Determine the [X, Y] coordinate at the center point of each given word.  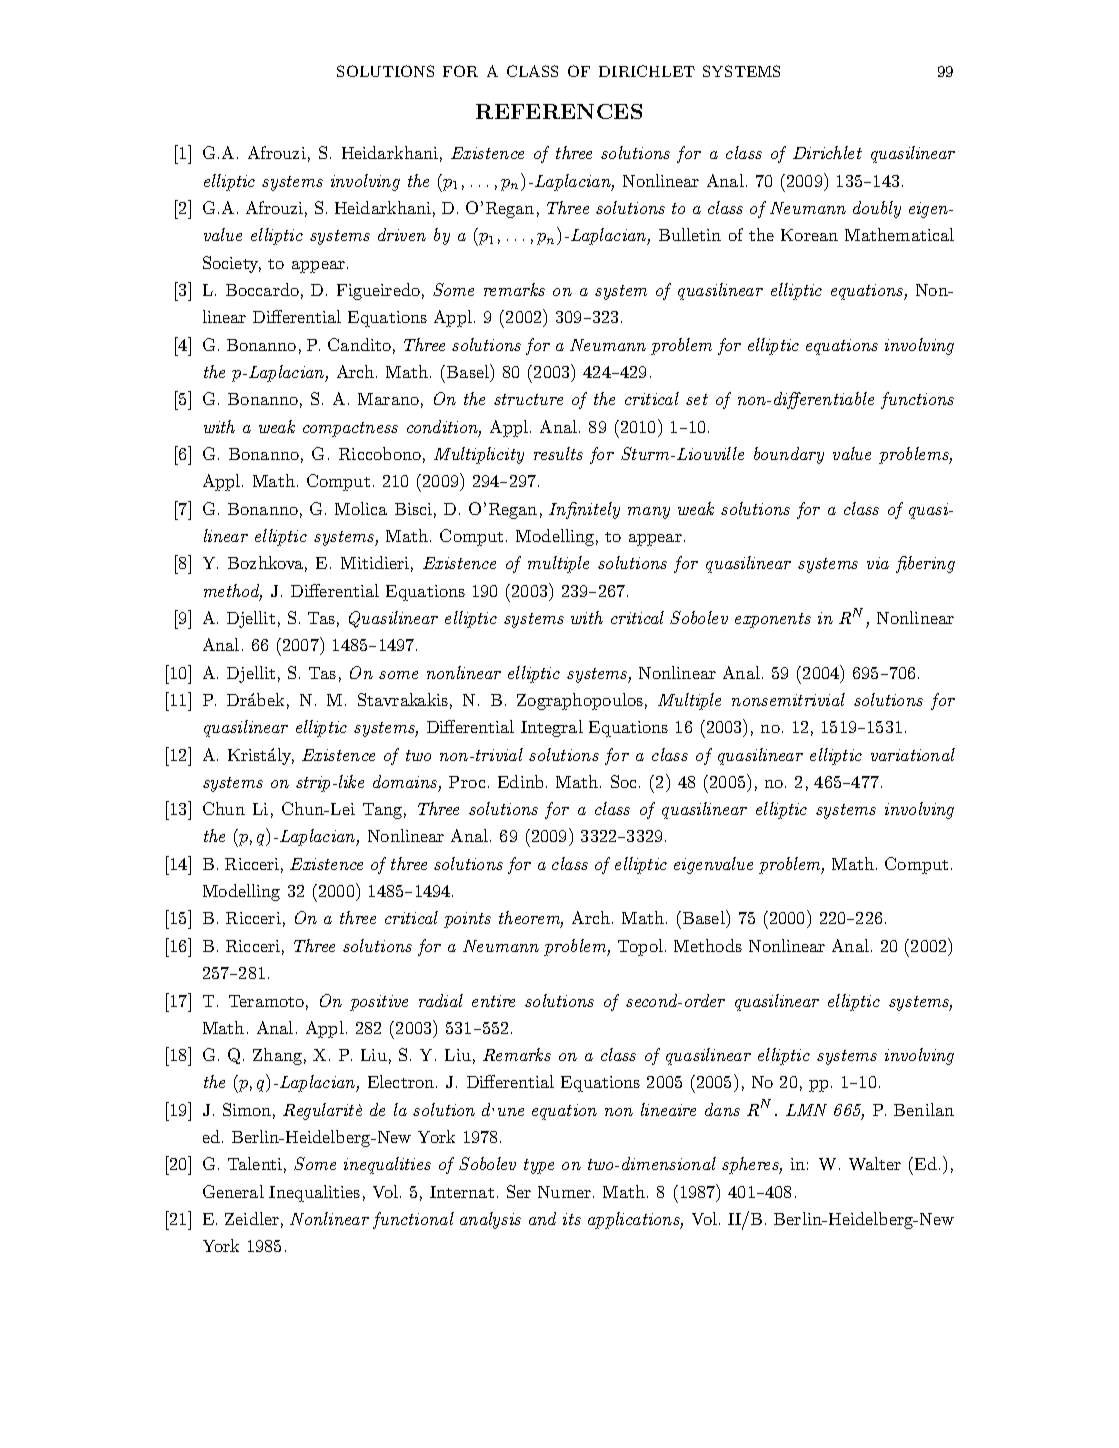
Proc [467, 782]
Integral [552, 728]
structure [528, 399]
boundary [789, 455]
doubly [877, 209]
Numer [564, 1192]
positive [379, 1003]
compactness [350, 429]
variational [913, 754]
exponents [773, 620]
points [467, 920]
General [233, 1191]
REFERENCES [559, 111]
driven [402, 234]
